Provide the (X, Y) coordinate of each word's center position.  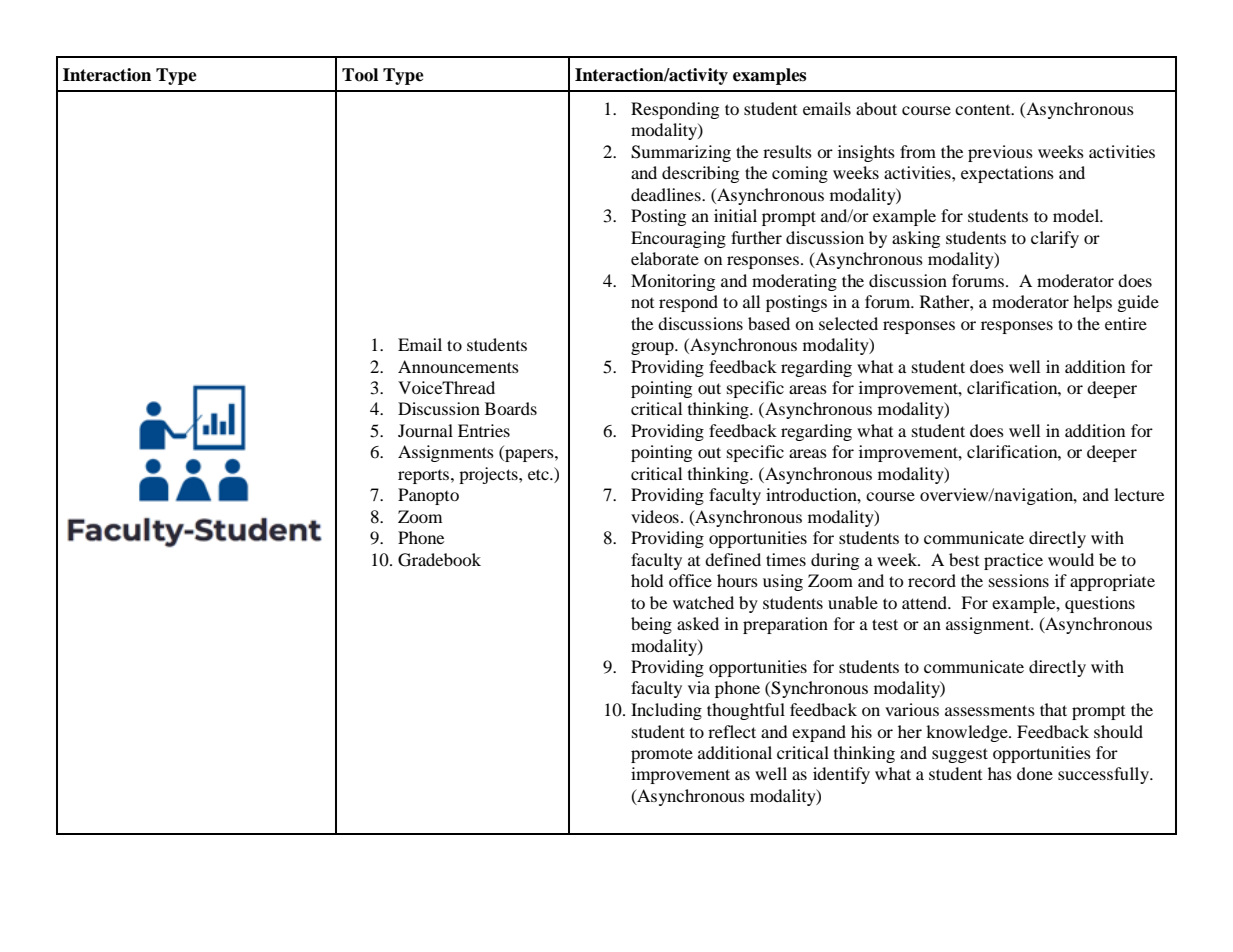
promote (662, 755)
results (787, 151)
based (769, 323)
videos (655, 516)
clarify (1055, 239)
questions (1100, 604)
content (984, 110)
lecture (1139, 494)
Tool (360, 75)
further (756, 237)
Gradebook (439, 560)
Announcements (458, 366)
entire (1126, 323)
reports (425, 477)
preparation (785, 625)
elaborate (665, 258)
